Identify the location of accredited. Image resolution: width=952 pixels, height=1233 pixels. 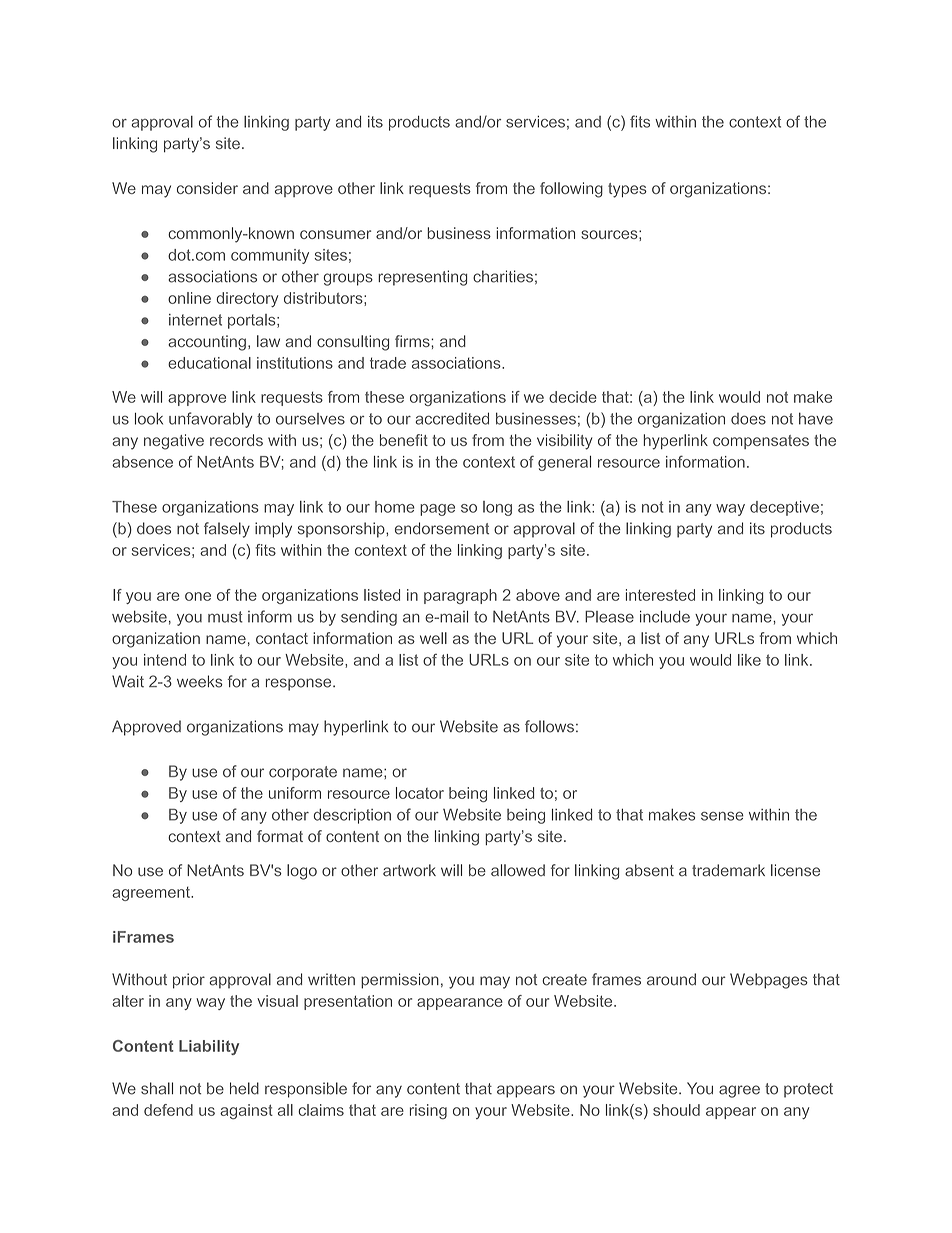
(452, 418).
